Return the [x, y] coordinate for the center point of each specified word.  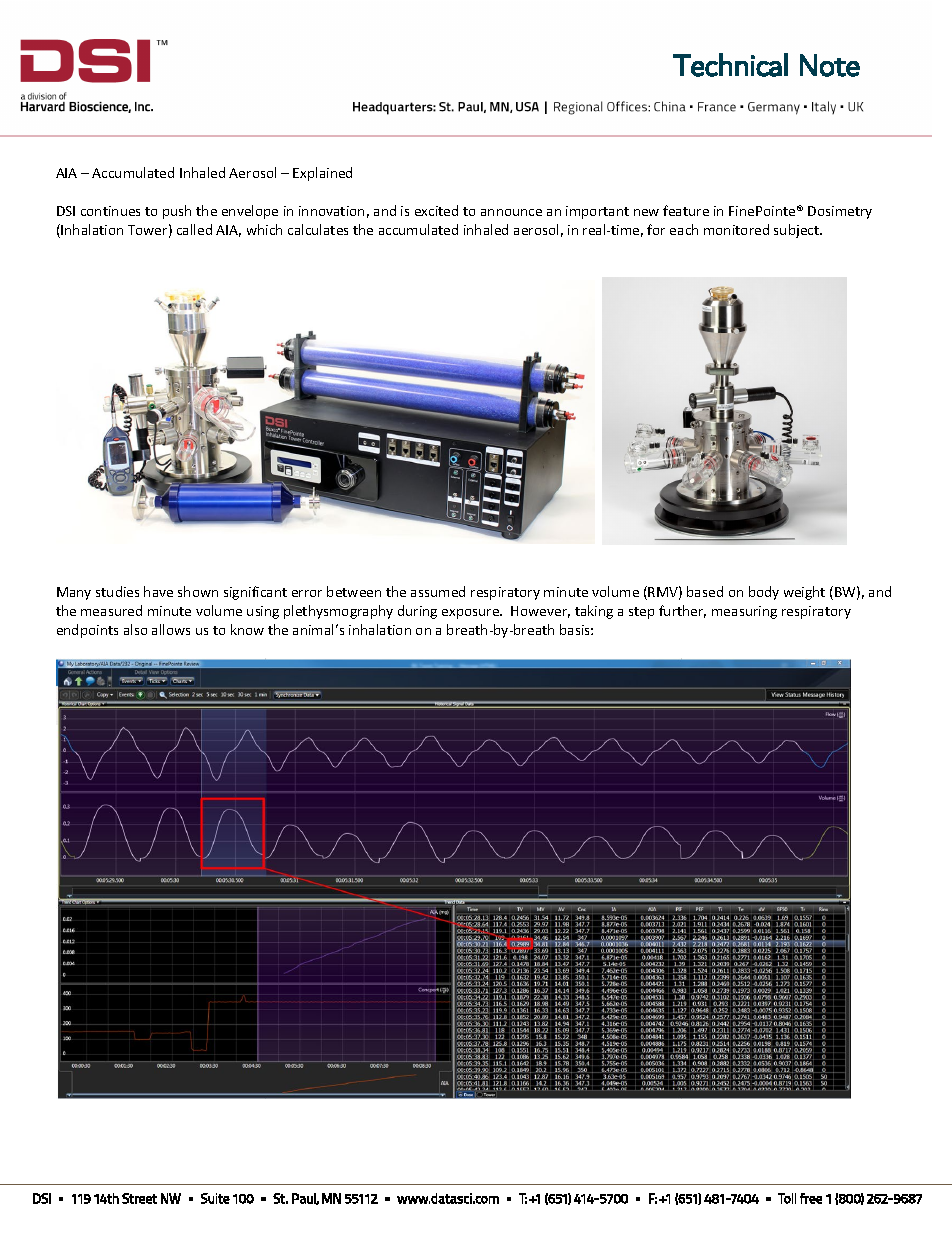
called [194, 229]
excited [436, 210]
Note [830, 65]
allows [171, 629]
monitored [736, 229]
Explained [322, 174]
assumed [438, 591]
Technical [730, 65]
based [705, 591]
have [158, 591]
